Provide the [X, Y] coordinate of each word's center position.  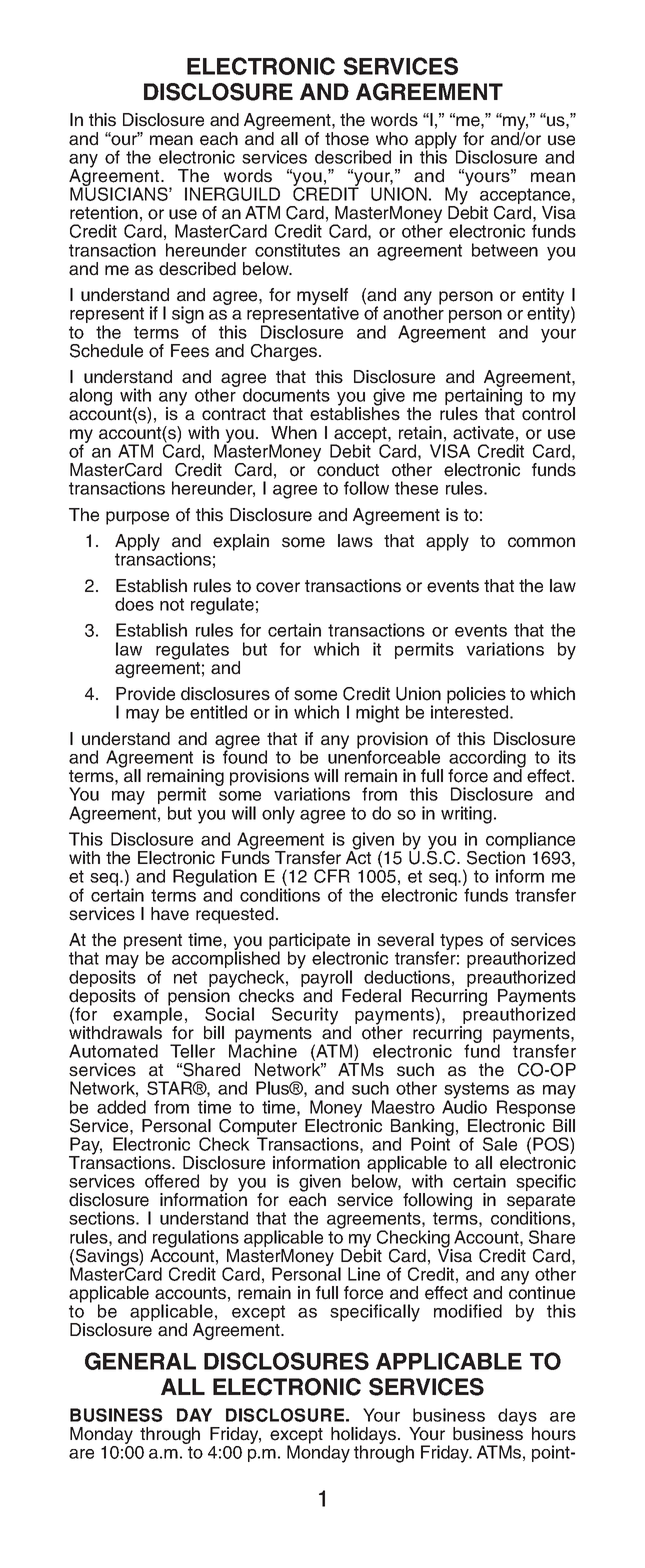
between [505, 250]
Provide [145, 694]
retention [104, 213]
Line [364, 1274]
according [487, 760]
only [278, 815]
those [347, 139]
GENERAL [140, 1361]
